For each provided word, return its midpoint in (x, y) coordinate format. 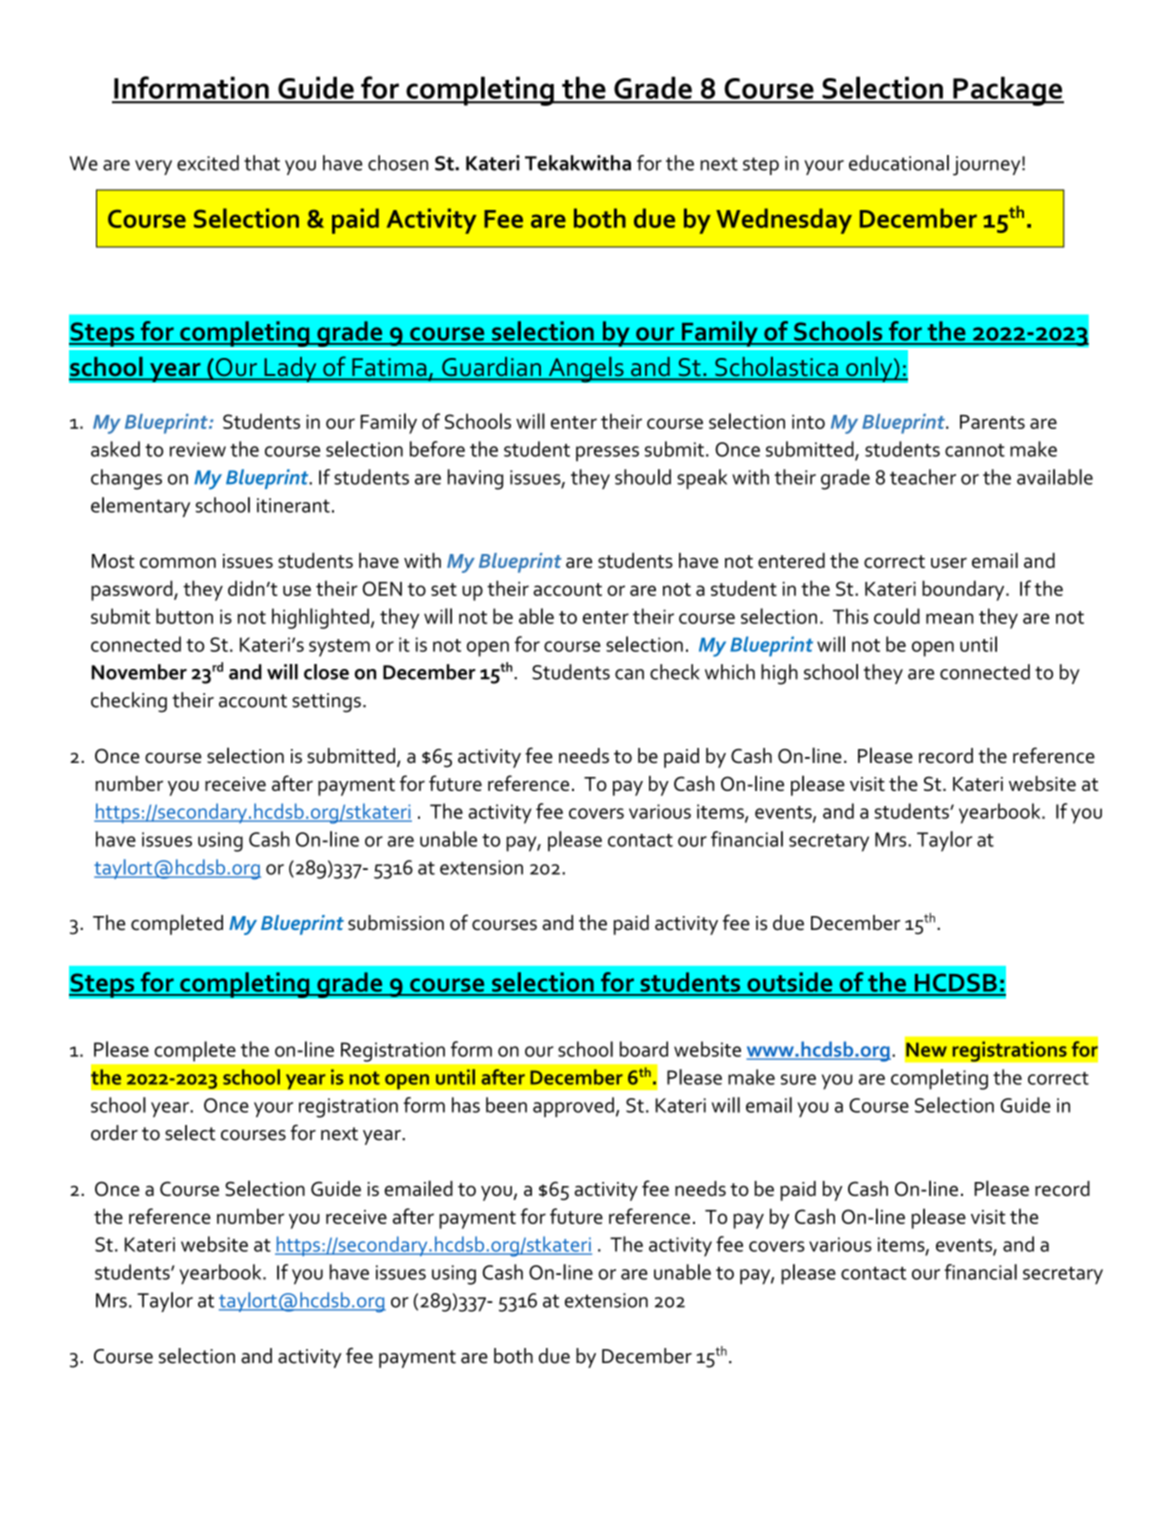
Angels (586, 369)
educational (899, 163)
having (475, 479)
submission (396, 923)
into (808, 422)
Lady (290, 369)
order (114, 1133)
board (644, 1049)
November (139, 672)
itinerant (293, 505)
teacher (923, 477)
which (730, 672)
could (897, 616)
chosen (398, 163)
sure (798, 1079)
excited (208, 163)
